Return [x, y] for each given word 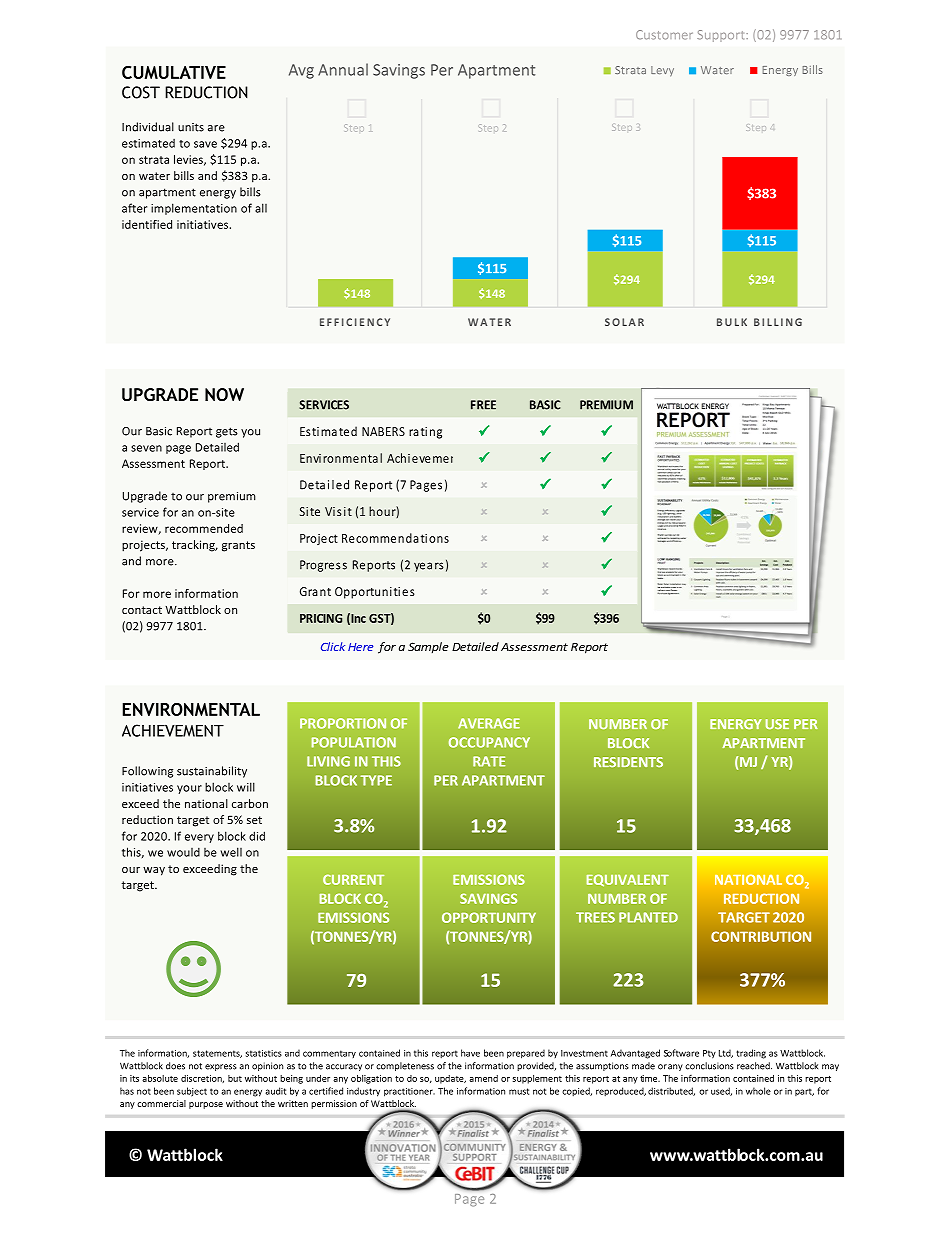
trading [751, 1054]
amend [483, 1078]
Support [722, 36]
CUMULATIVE [174, 72]
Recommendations [395, 538]
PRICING [321, 618]
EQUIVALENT [628, 880]
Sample [428, 648]
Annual [343, 69]
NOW [224, 394]
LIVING [328, 761]
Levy [662, 71]
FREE [483, 405]
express [221, 1067]
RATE [489, 761]
